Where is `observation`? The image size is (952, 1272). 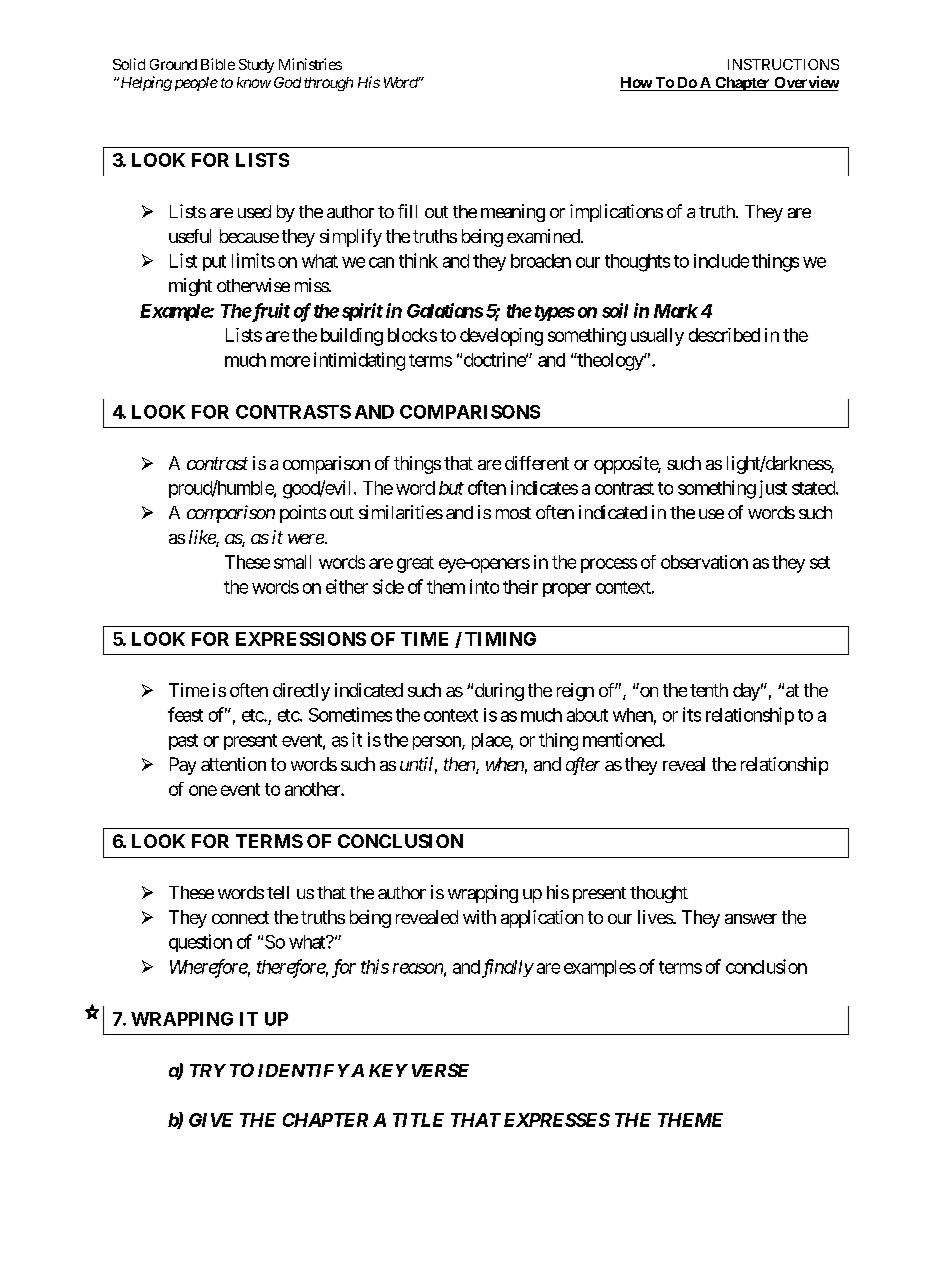 observation is located at coordinates (704, 562).
